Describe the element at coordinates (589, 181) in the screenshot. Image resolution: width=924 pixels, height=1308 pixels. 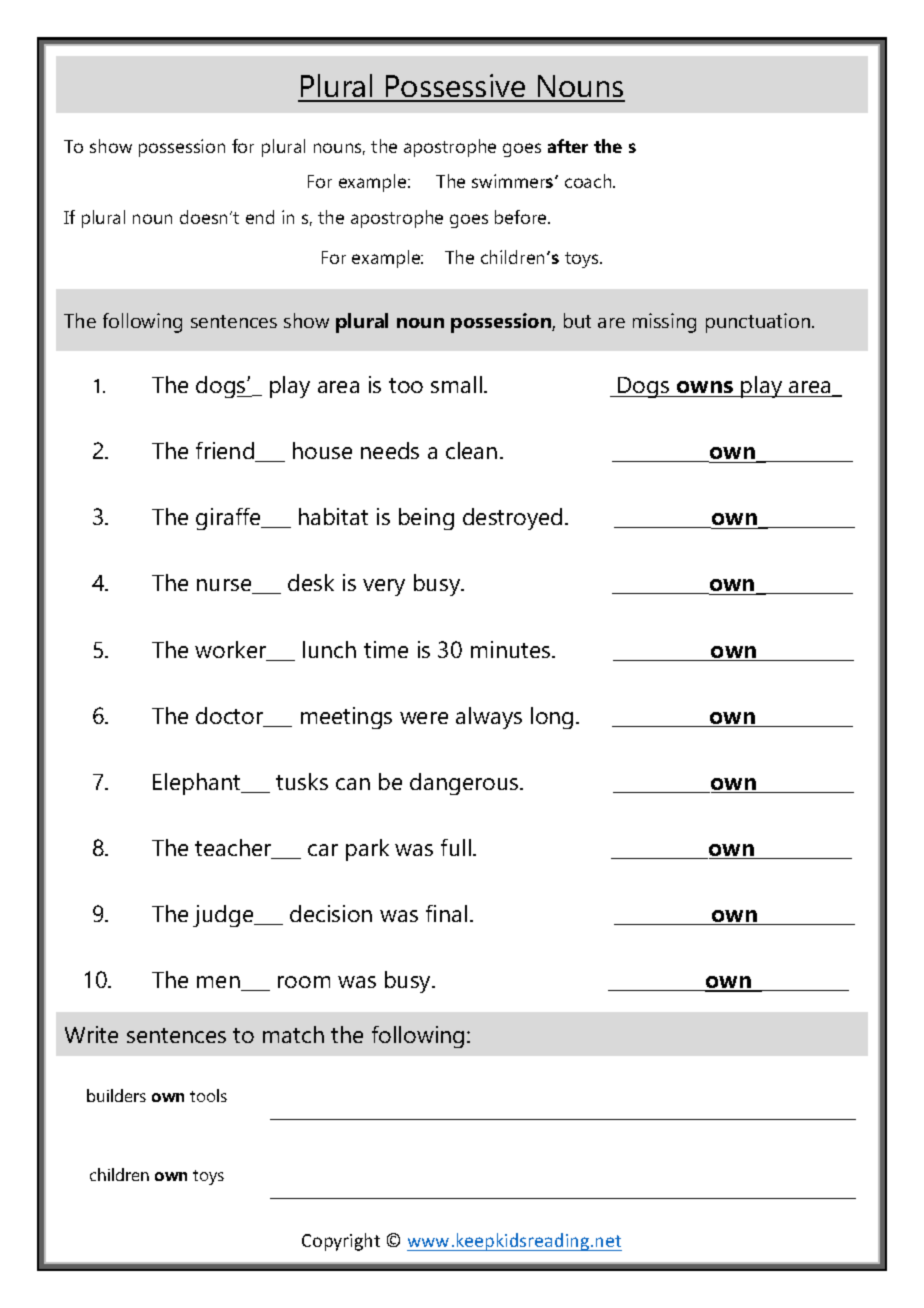
I see `coach` at that location.
